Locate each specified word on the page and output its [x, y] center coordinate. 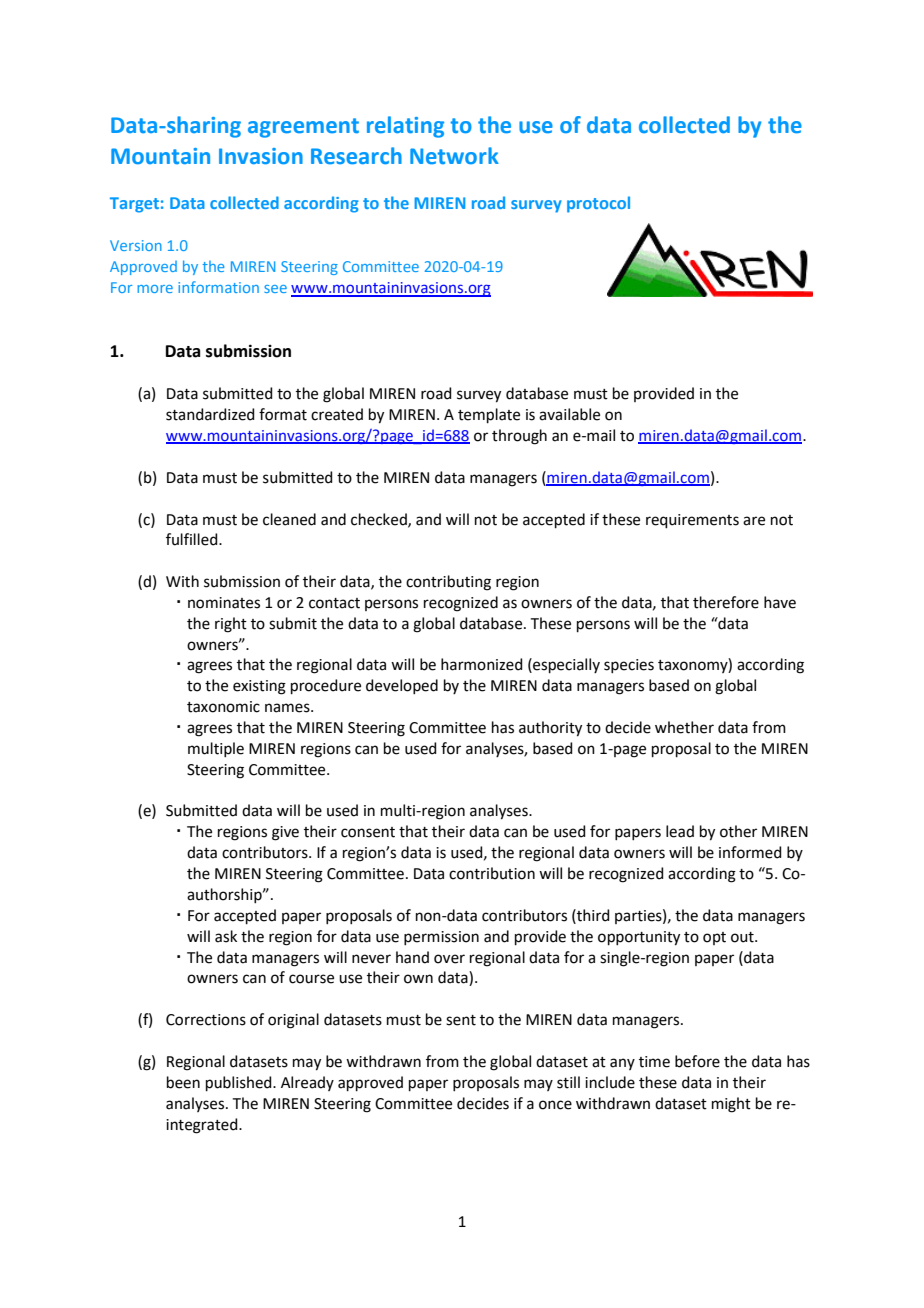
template [489, 415]
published [240, 1083]
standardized [210, 414]
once [555, 1105]
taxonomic [223, 707]
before [697, 1061]
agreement [303, 128]
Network [454, 156]
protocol [598, 204]
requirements [692, 521]
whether [684, 727]
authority [550, 729]
